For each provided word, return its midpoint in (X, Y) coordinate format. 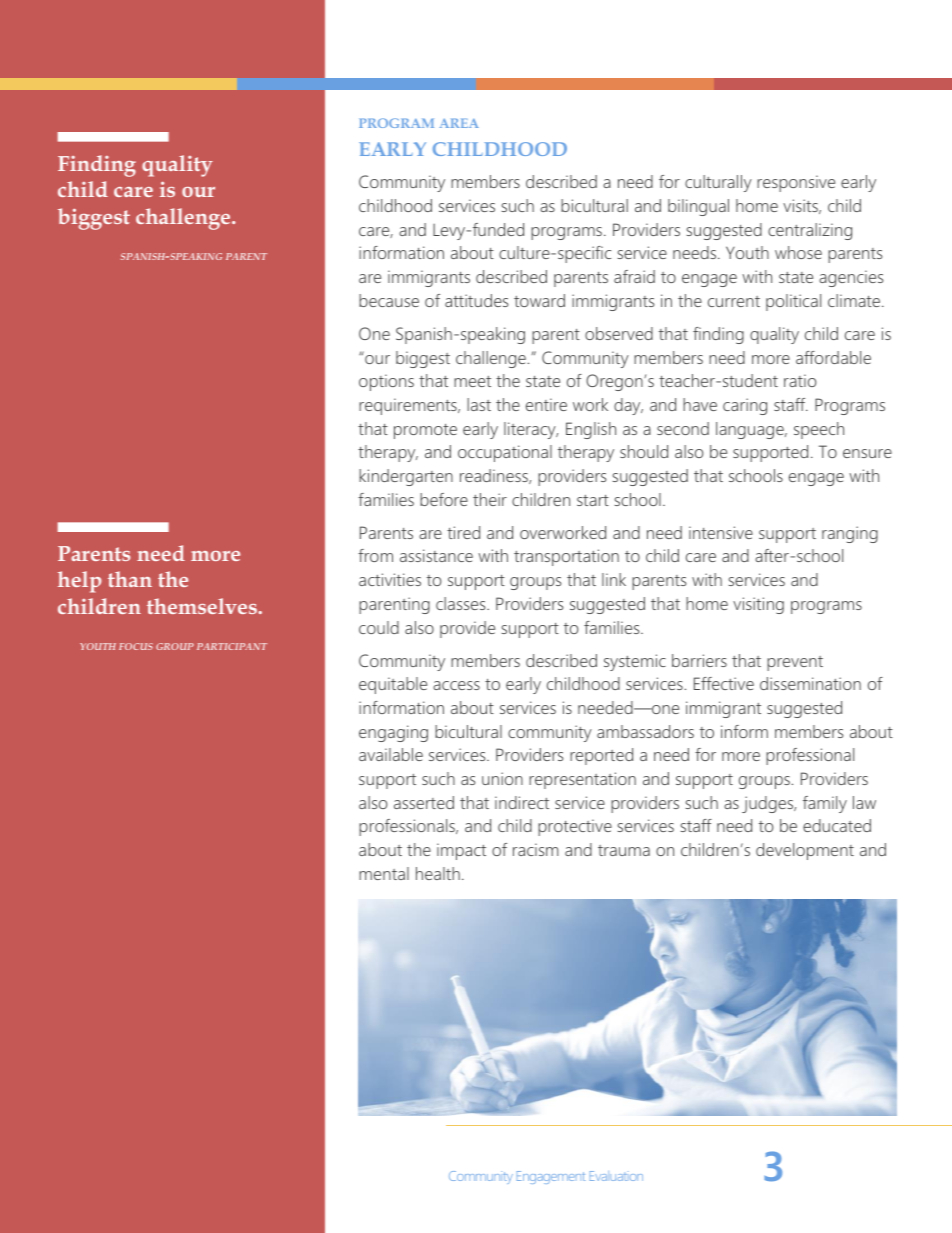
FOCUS (136, 646)
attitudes (476, 300)
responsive (796, 183)
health (438, 873)
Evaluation (616, 1176)
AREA (459, 123)
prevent (795, 663)
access (456, 685)
